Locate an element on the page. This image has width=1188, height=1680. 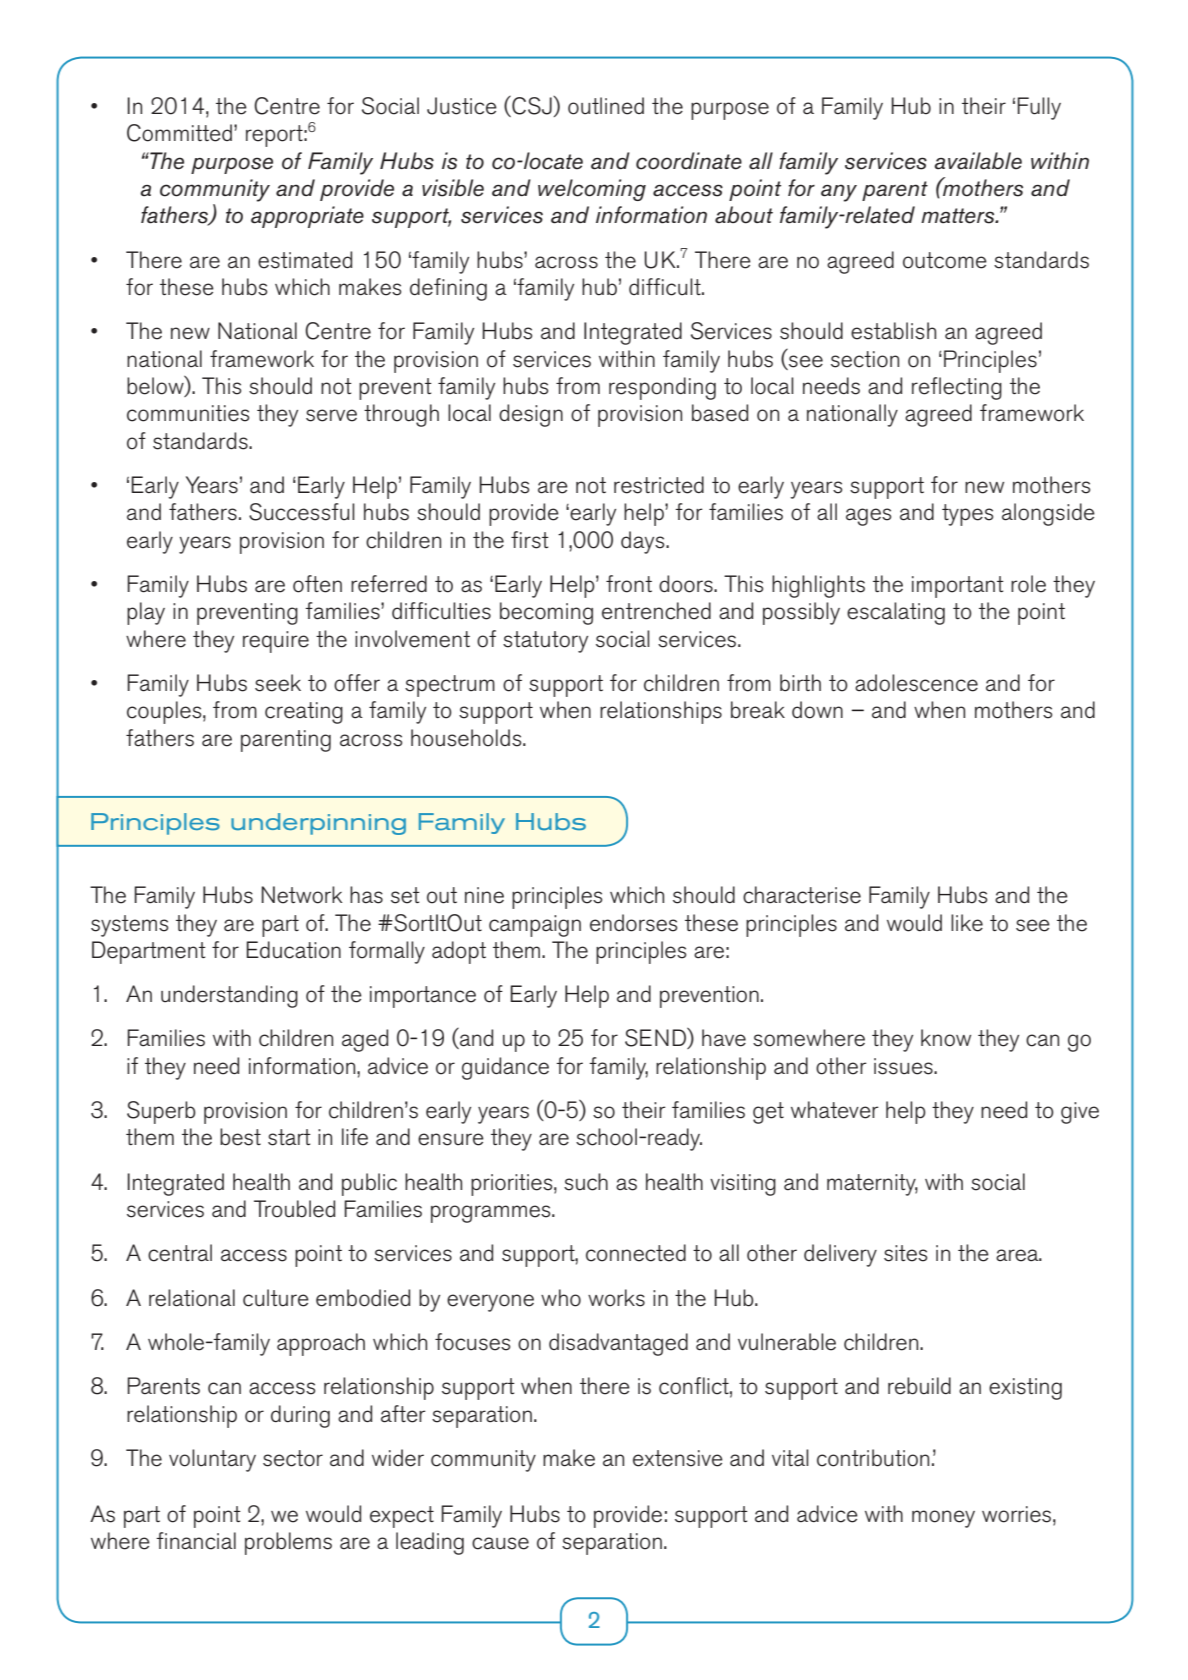
like is located at coordinates (967, 923).
